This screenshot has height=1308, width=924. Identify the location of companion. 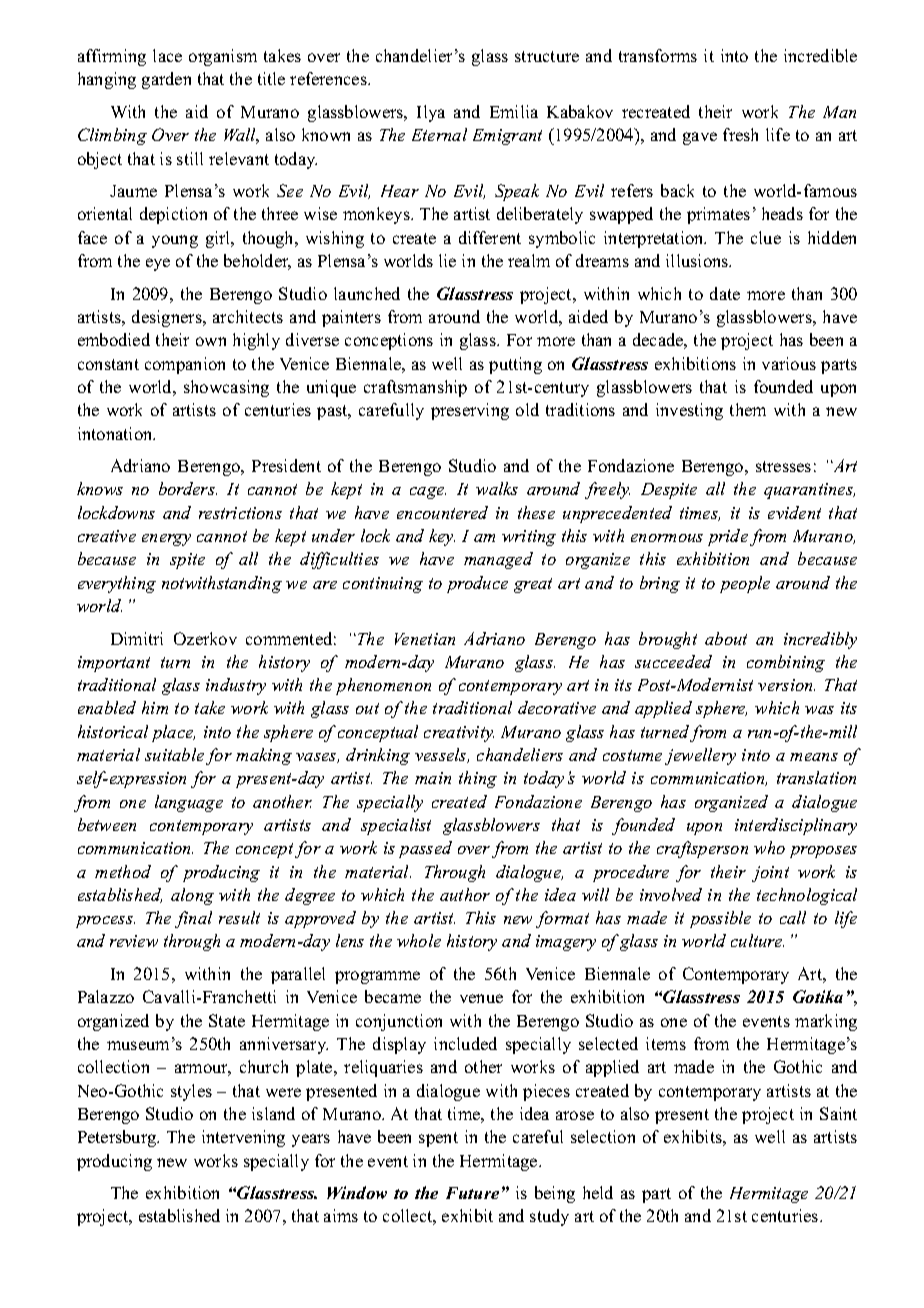
(185, 365).
